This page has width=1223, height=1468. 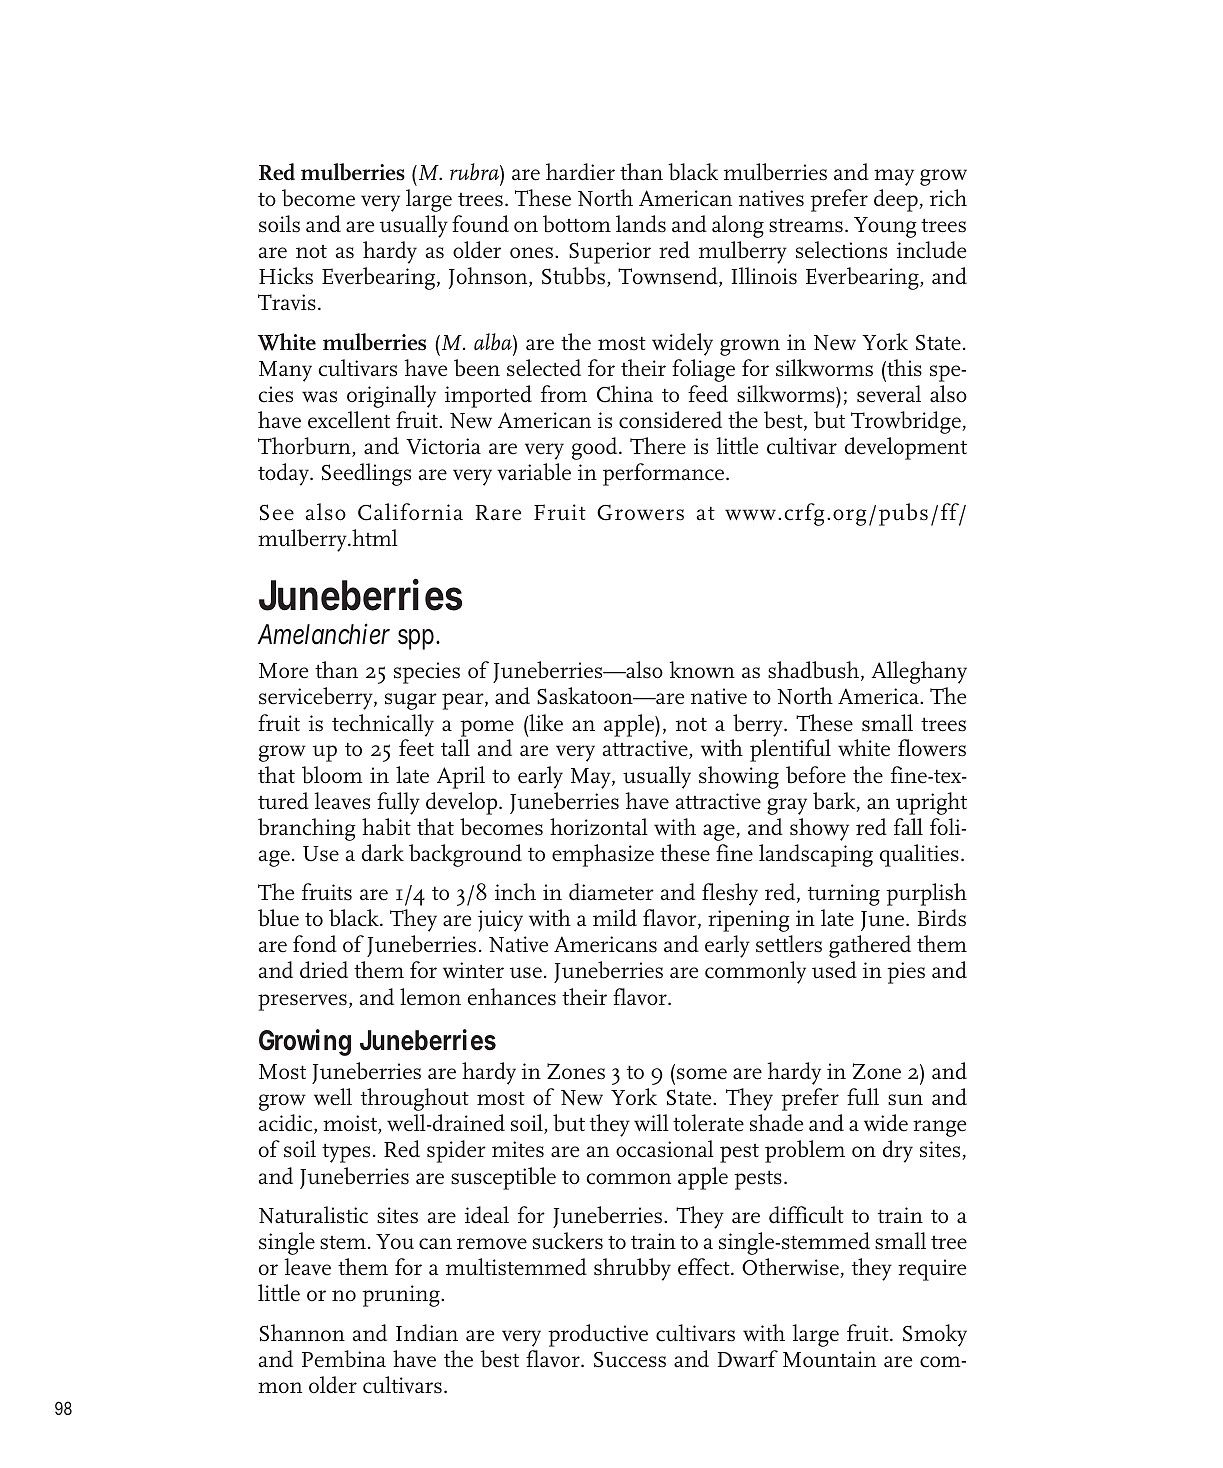 I want to click on bottom, so click(x=577, y=224).
